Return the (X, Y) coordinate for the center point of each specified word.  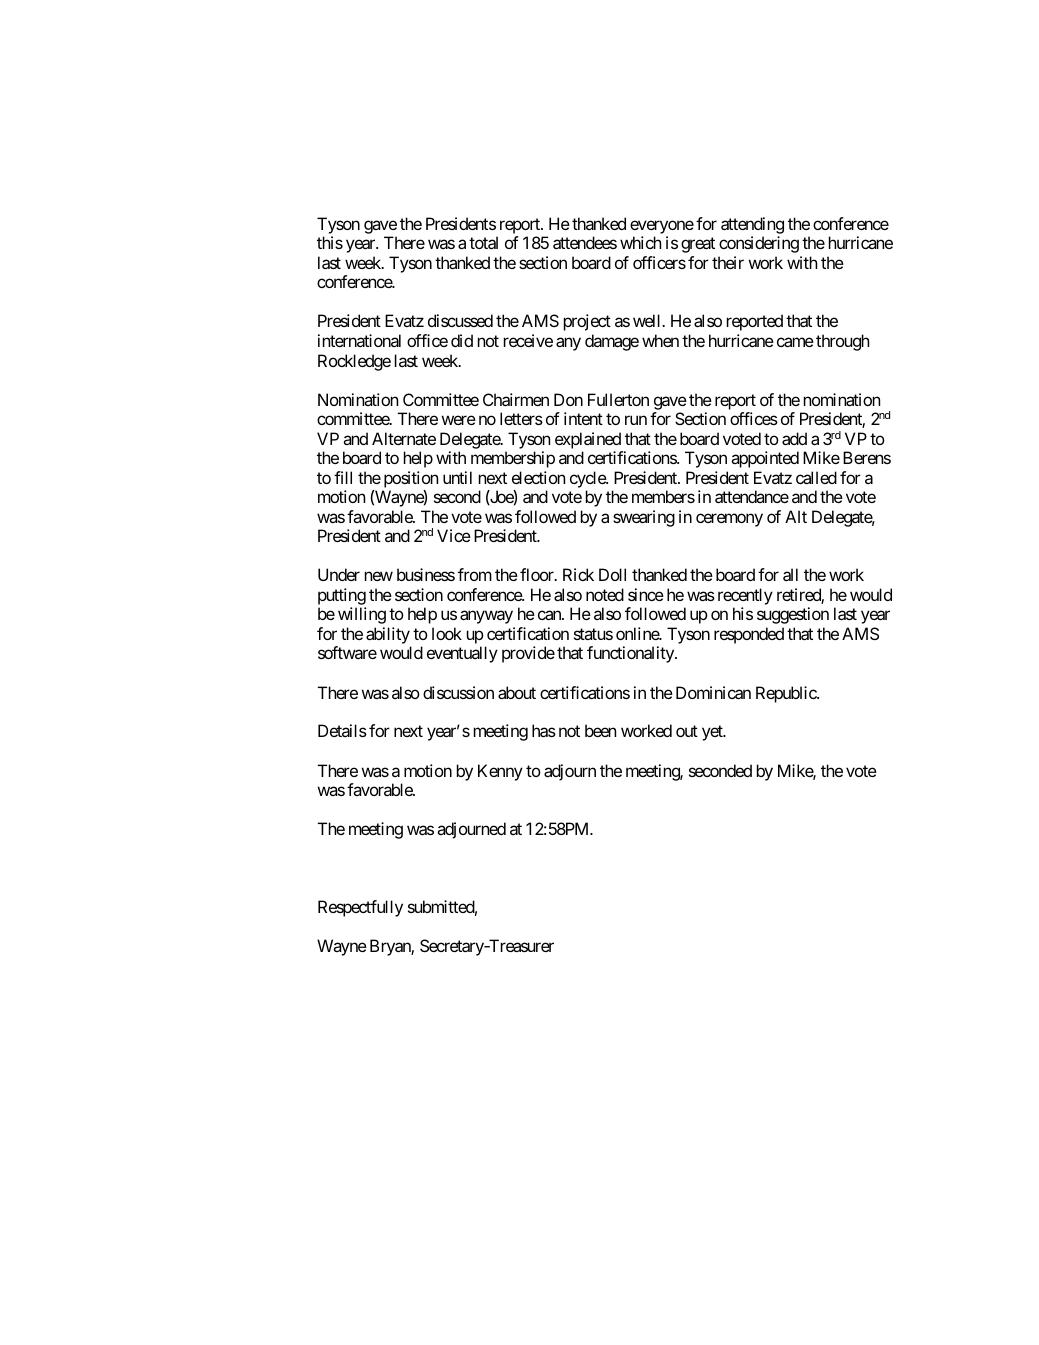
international (359, 340)
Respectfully (360, 908)
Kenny (500, 772)
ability (388, 635)
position (411, 479)
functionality (631, 654)
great (698, 245)
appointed (765, 459)
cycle (588, 479)
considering (759, 244)
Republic (787, 694)
